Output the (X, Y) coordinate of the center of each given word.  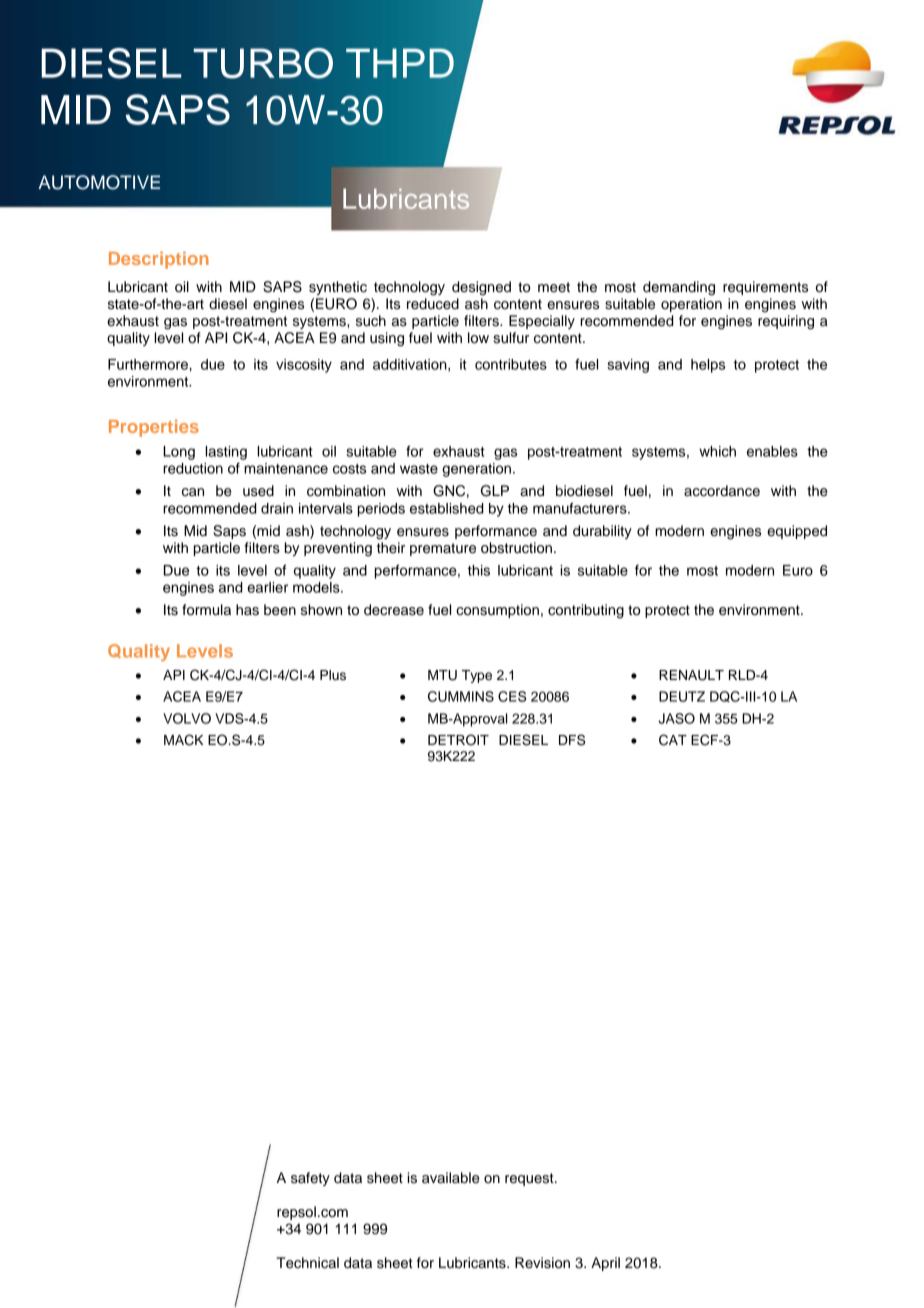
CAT (673, 740)
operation (691, 305)
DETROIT (458, 740)
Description (159, 260)
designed (481, 288)
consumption (497, 611)
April (605, 1264)
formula (206, 610)
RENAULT (691, 675)
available (451, 1178)
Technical (307, 1263)
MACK (183, 740)
